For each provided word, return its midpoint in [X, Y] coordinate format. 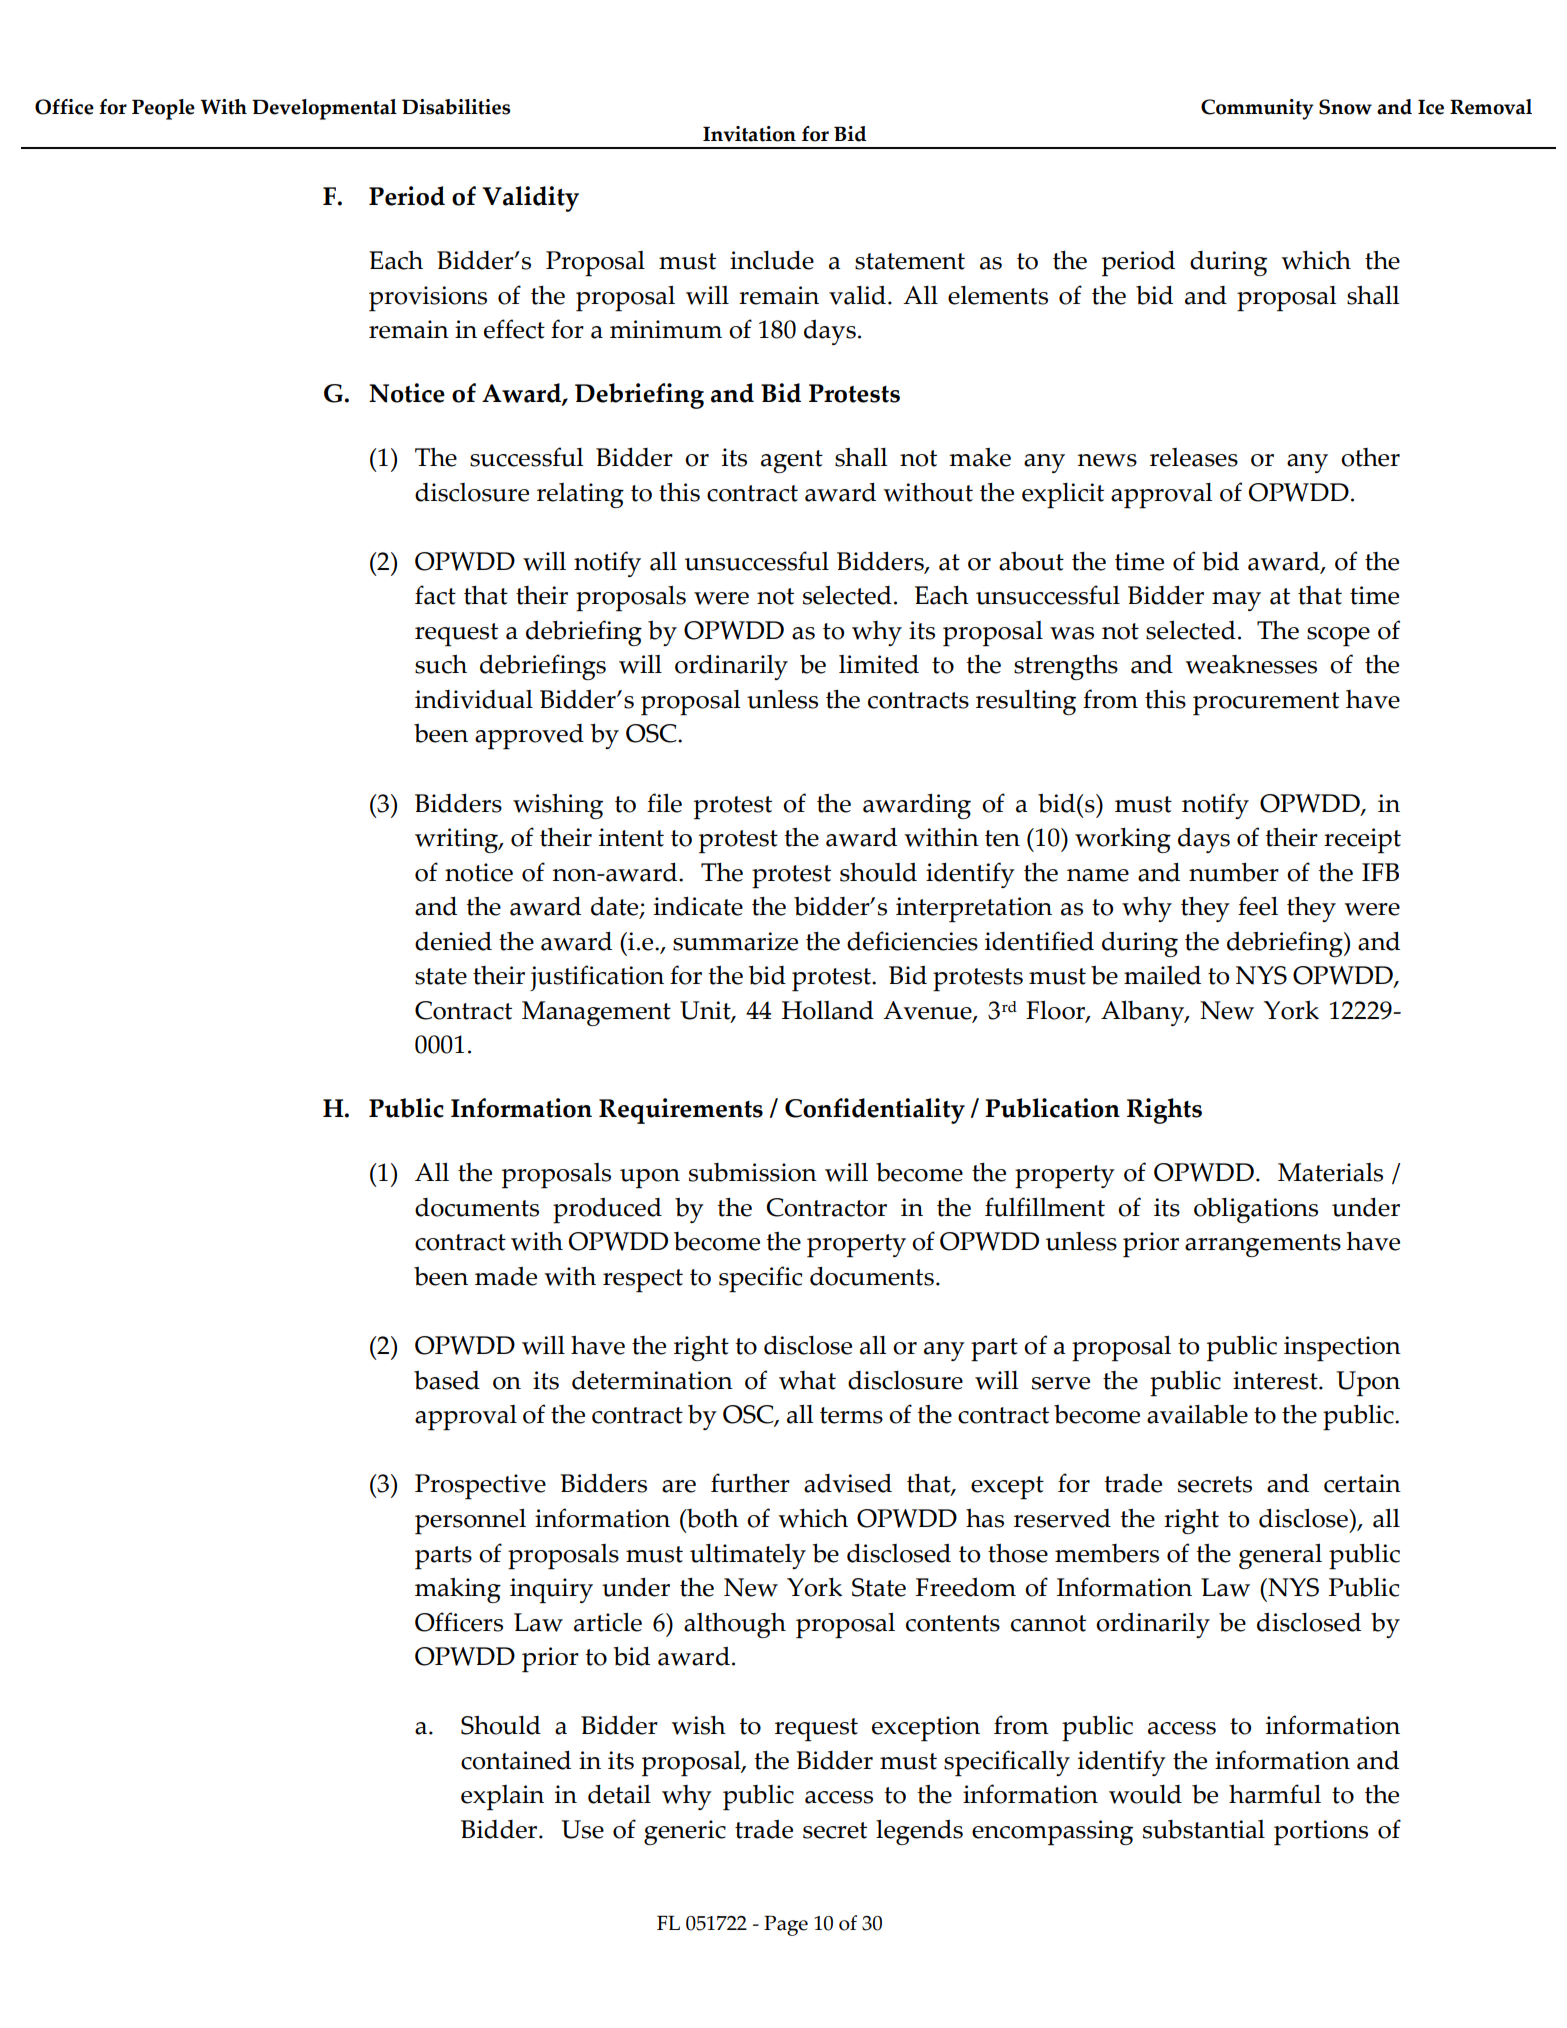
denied [453, 941]
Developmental [324, 109]
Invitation [749, 134]
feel [1258, 906]
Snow [1345, 107]
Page [786, 1926]
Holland [828, 1010]
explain [502, 1798]
